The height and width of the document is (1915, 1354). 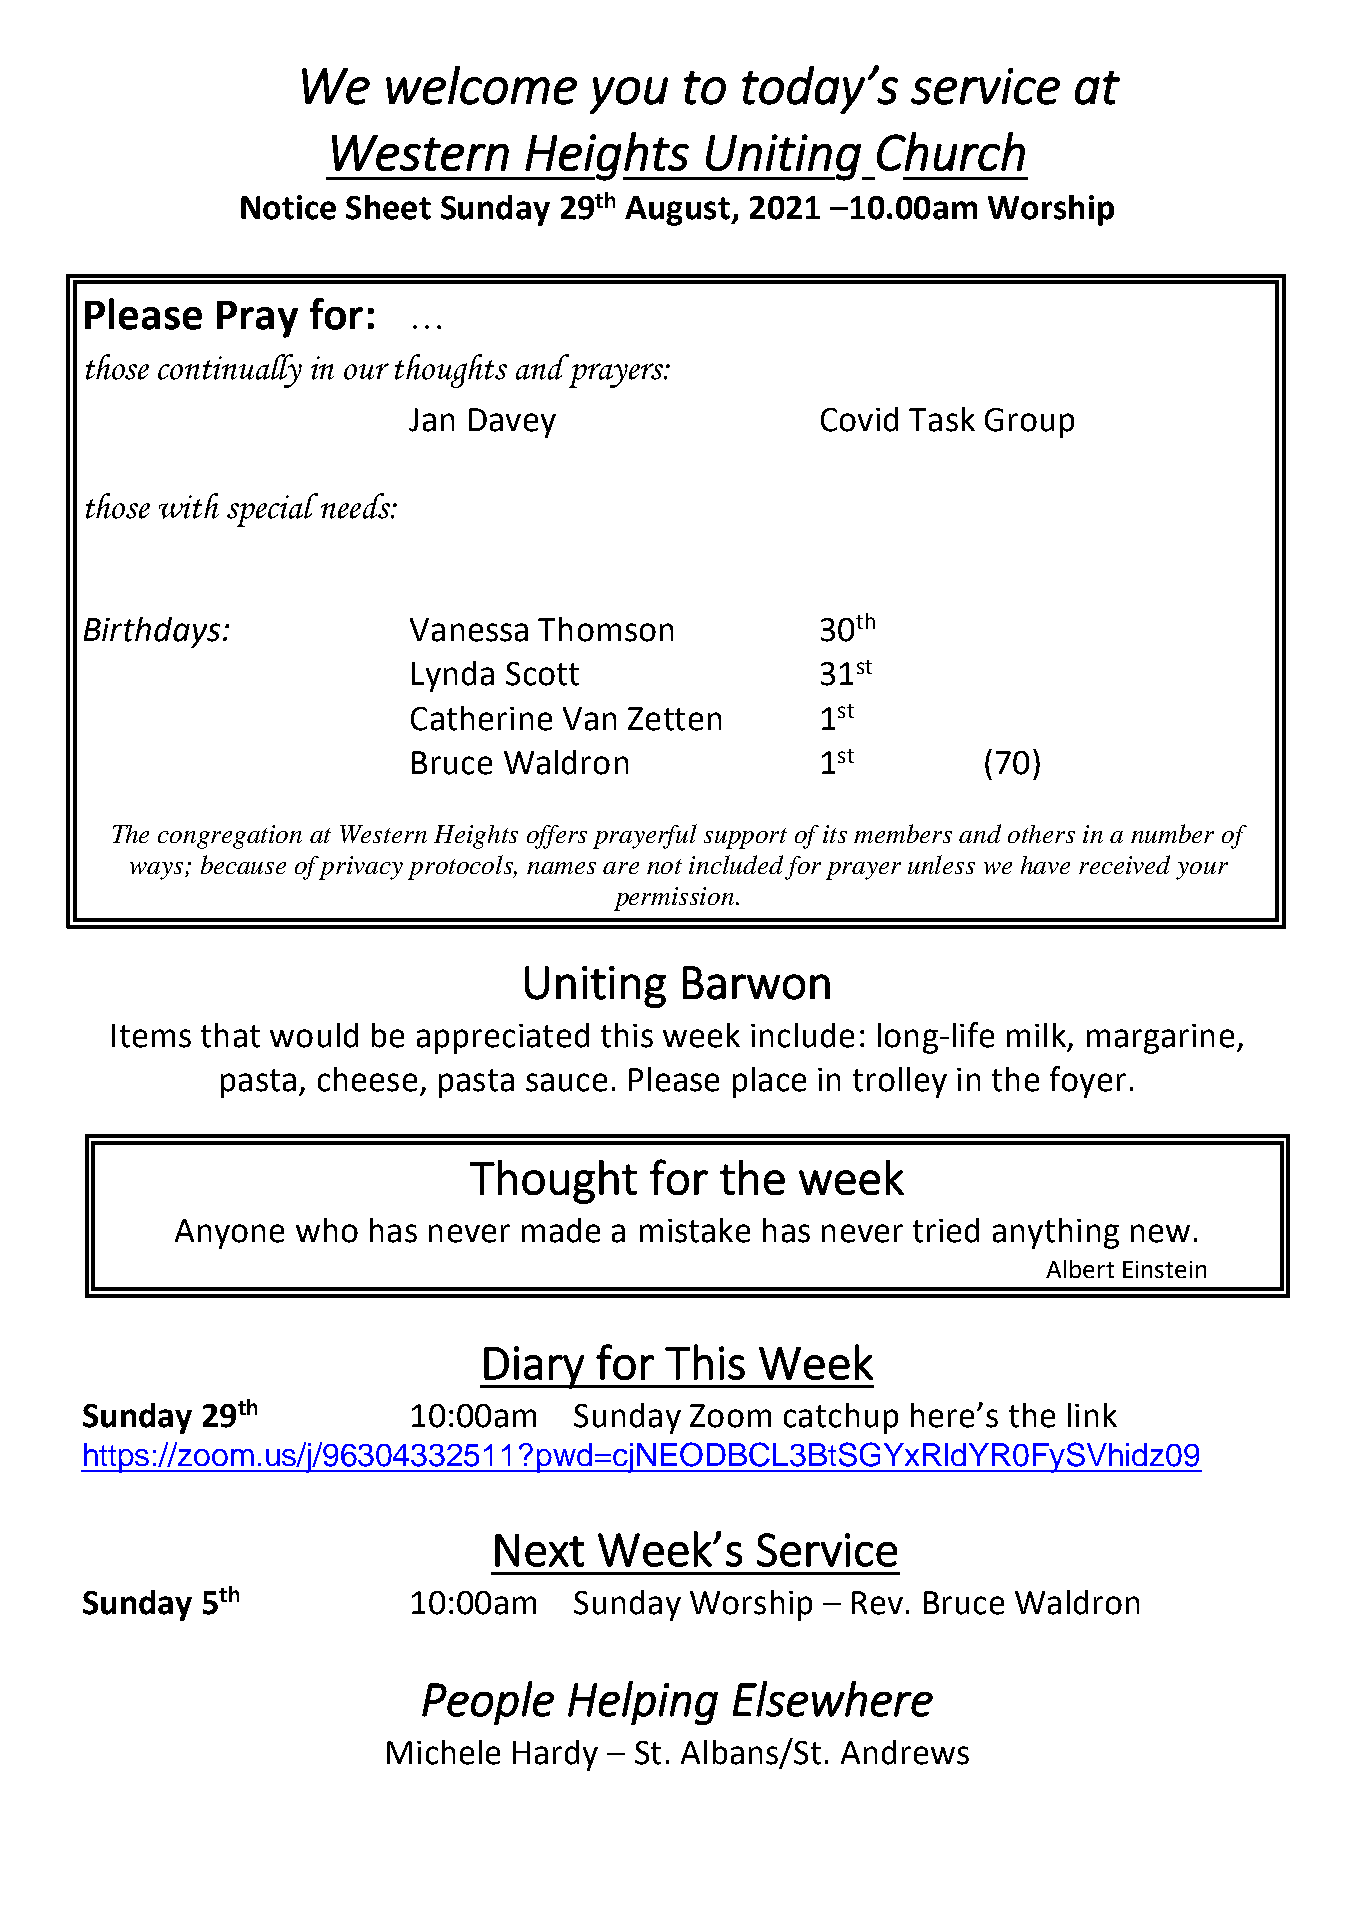 I want to click on support, so click(x=745, y=838).
